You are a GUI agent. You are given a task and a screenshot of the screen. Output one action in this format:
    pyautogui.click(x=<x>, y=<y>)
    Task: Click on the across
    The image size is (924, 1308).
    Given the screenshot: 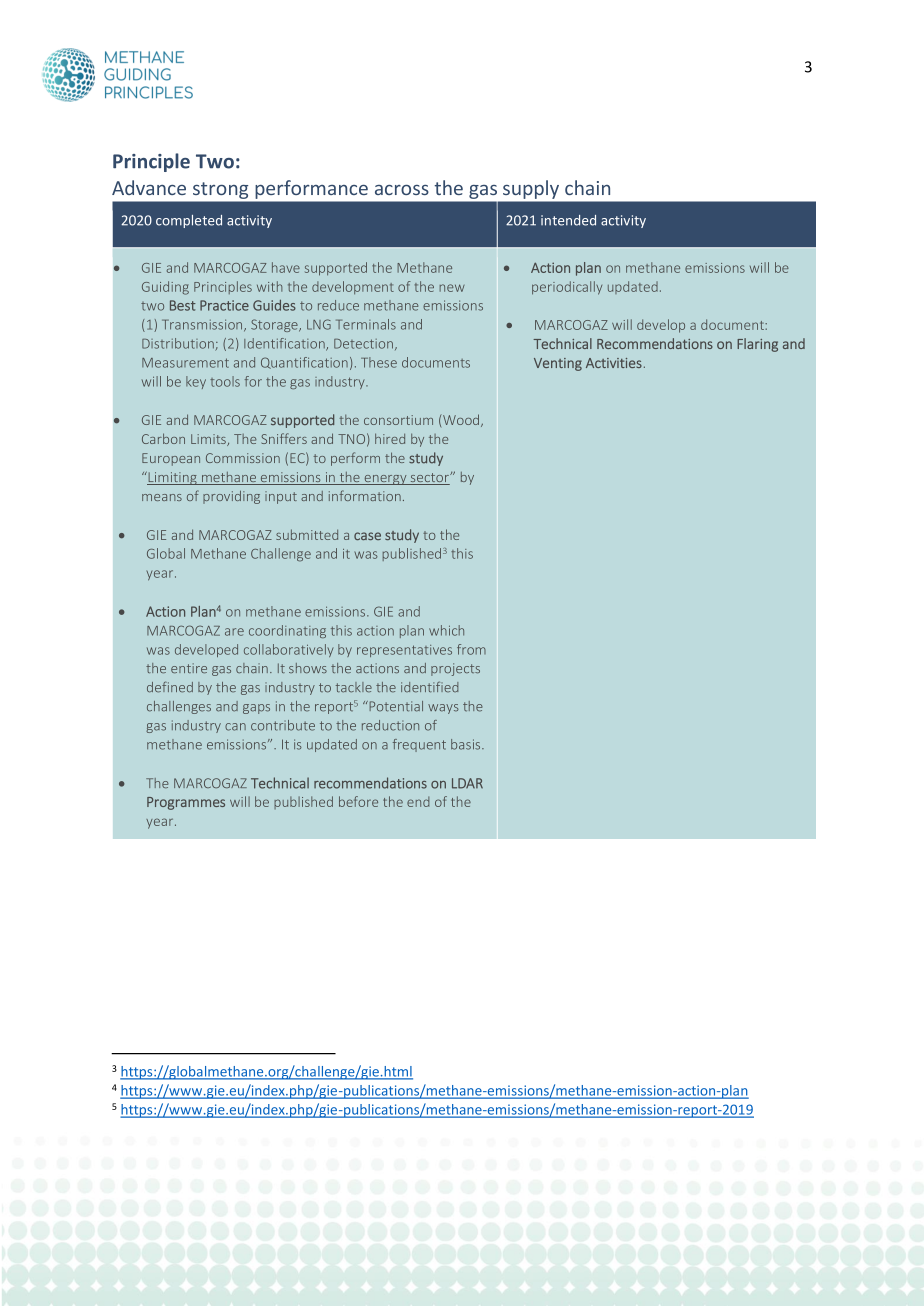 What is the action you would take?
    pyautogui.click(x=402, y=190)
